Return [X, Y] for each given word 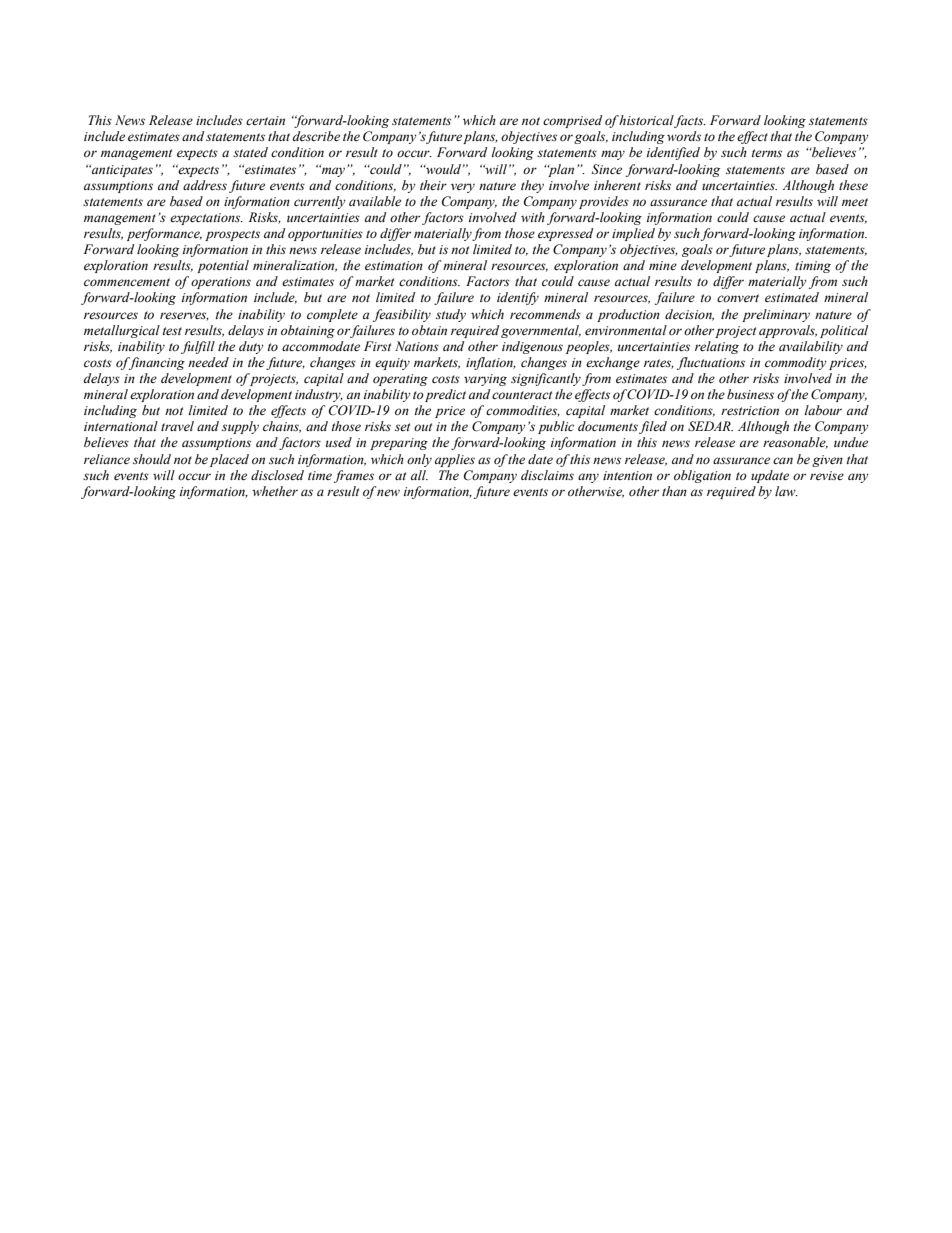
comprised [572, 121]
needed [208, 362]
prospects [232, 235]
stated [250, 152]
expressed [565, 234]
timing [813, 267]
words [684, 136]
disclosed [277, 475]
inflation [490, 363]
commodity [796, 363]
